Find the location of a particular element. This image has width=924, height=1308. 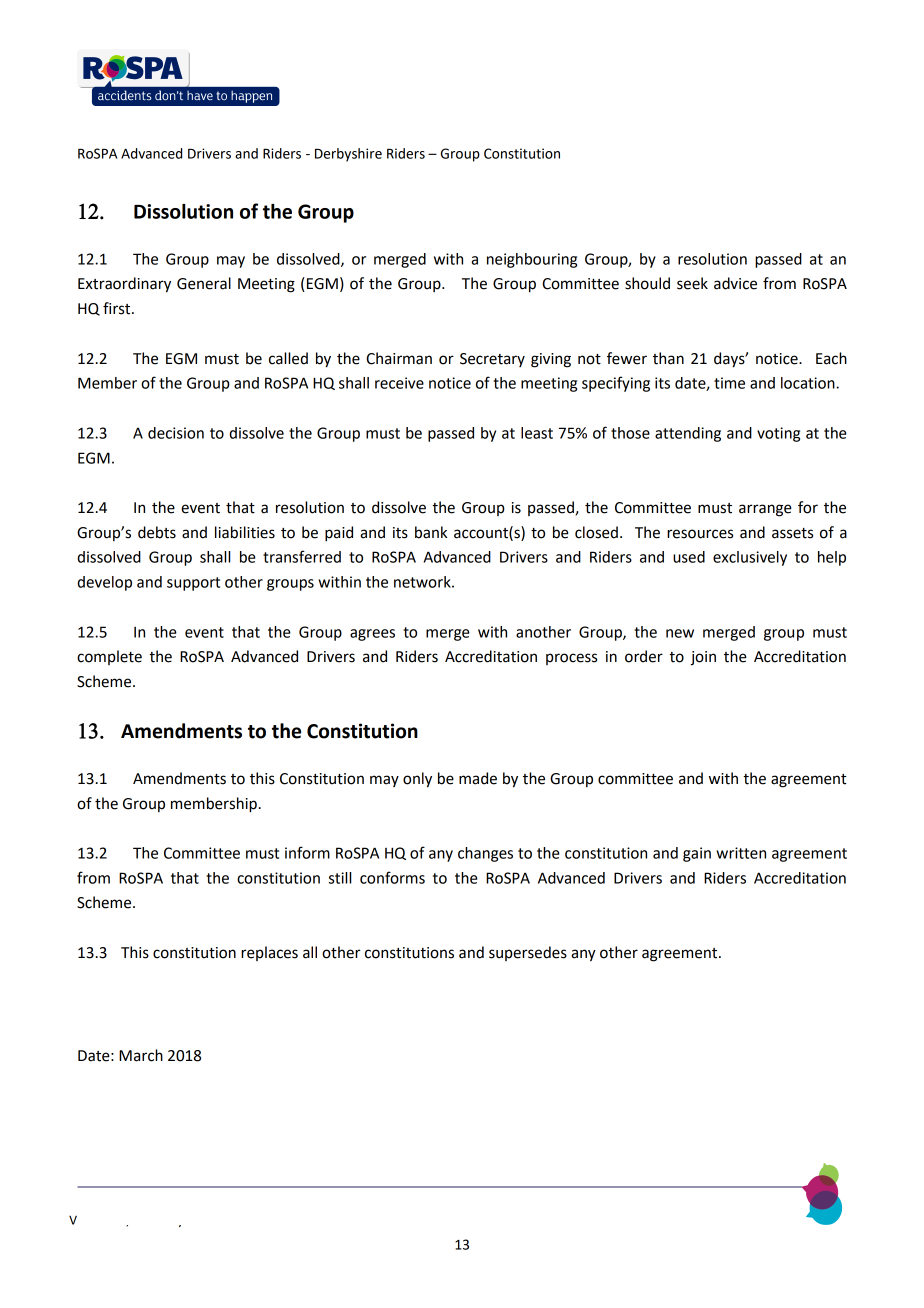

March is located at coordinates (141, 1055).
